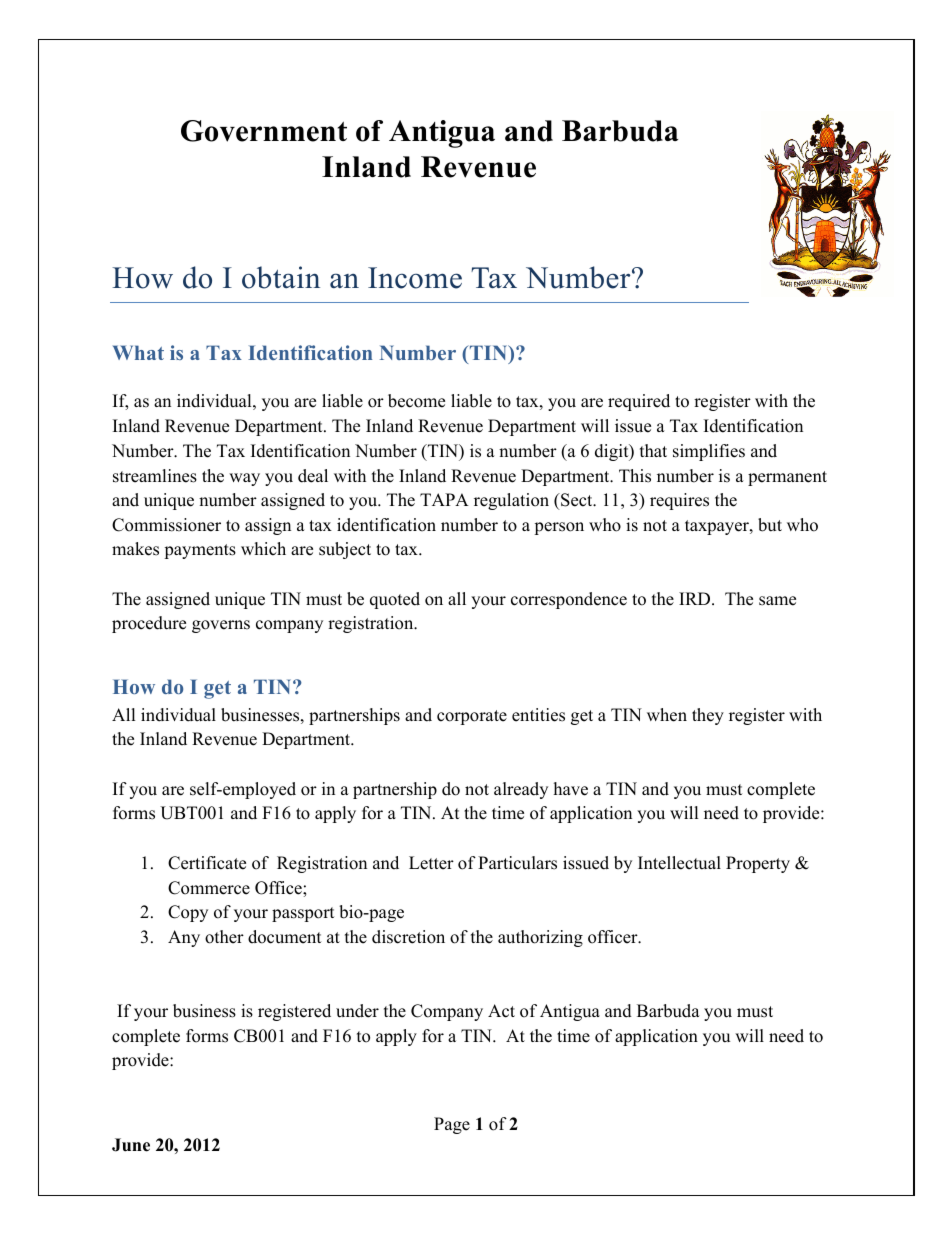 The image size is (952, 1233). I want to click on required, so click(639, 402).
